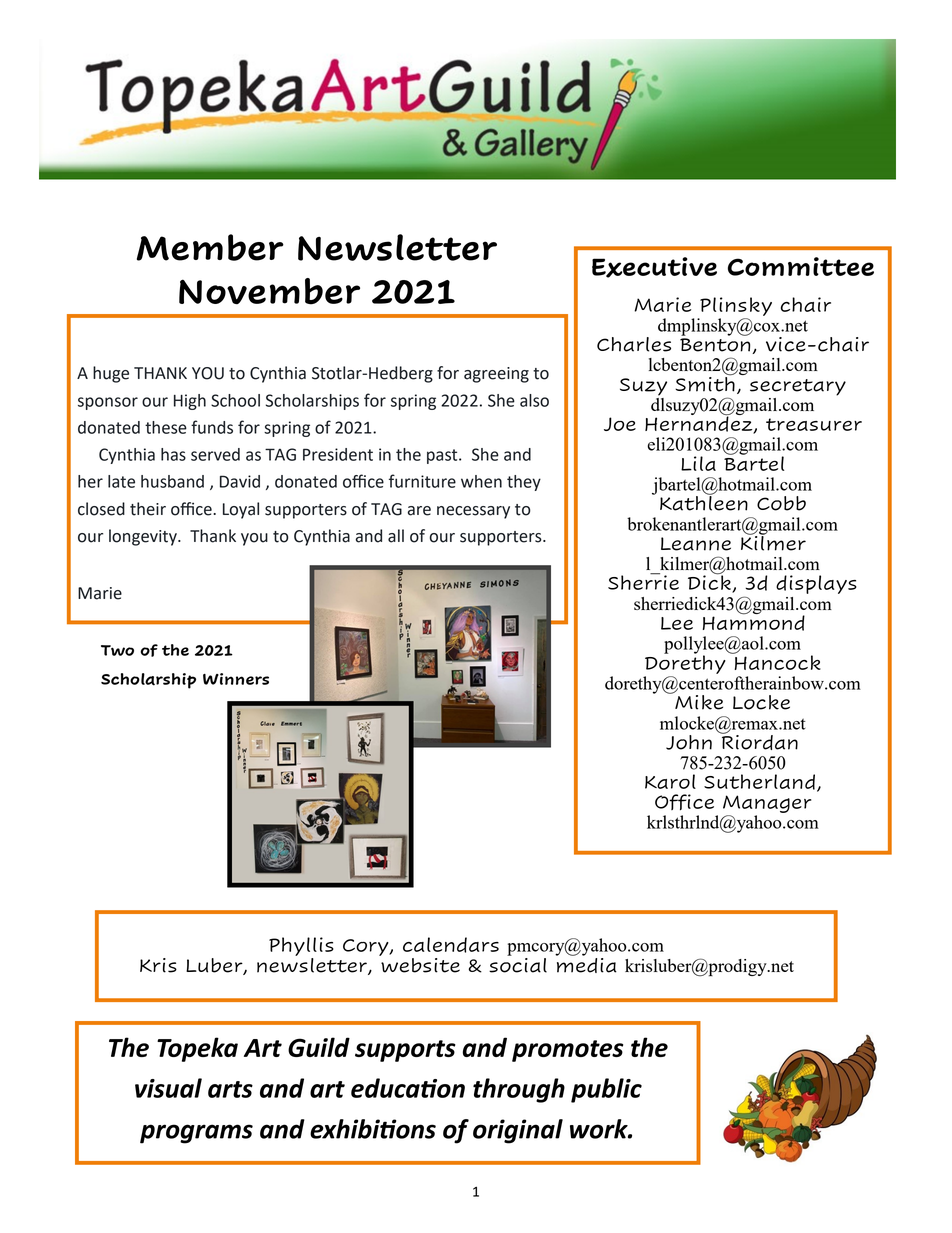 The width and height of the screenshot is (952, 1233). What do you see at coordinates (696, 544) in the screenshot?
I see `Leanne` at bounding box center [696, 544].
